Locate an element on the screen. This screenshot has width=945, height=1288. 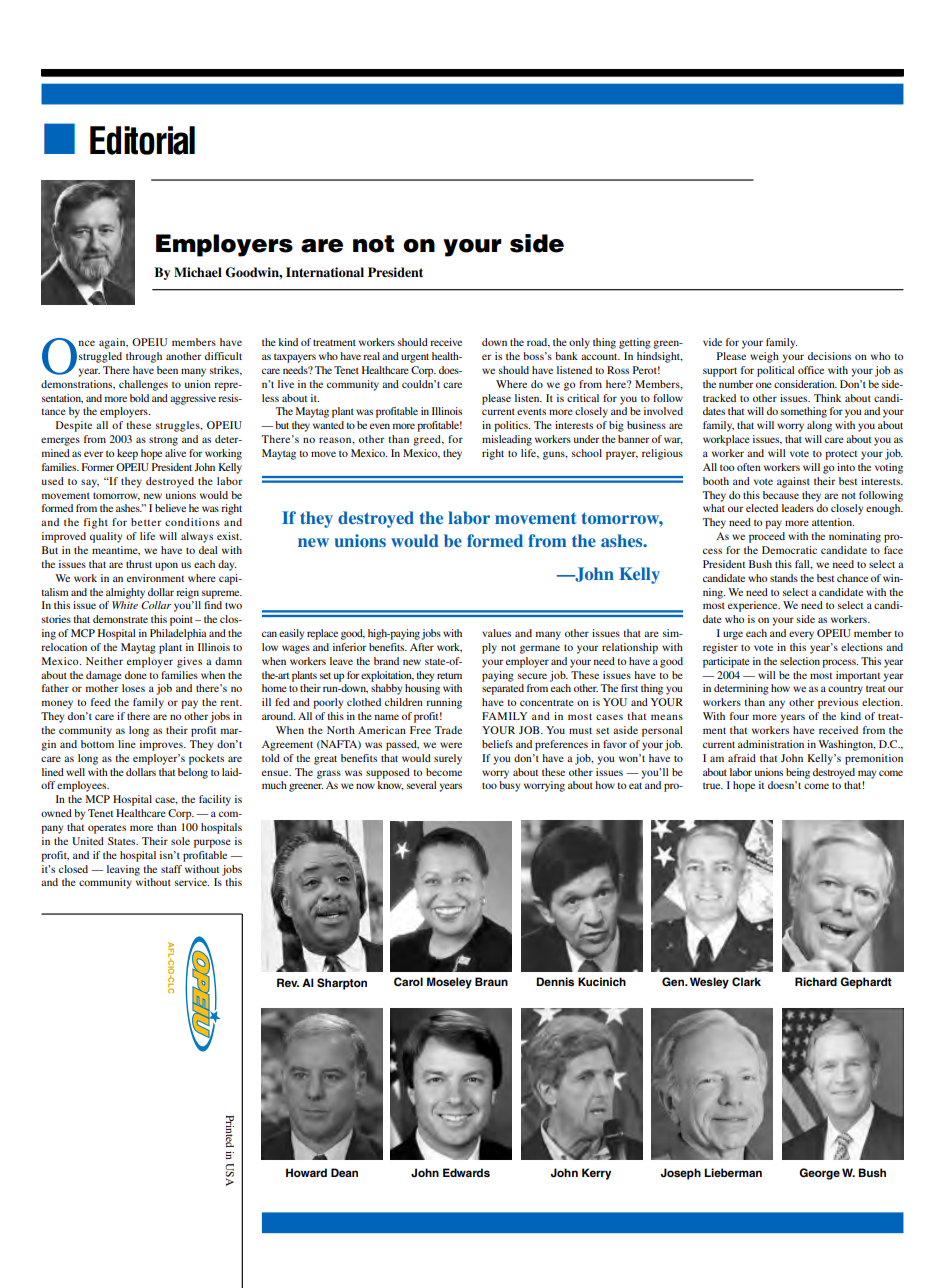
International is located at coordinates (325, 272).
